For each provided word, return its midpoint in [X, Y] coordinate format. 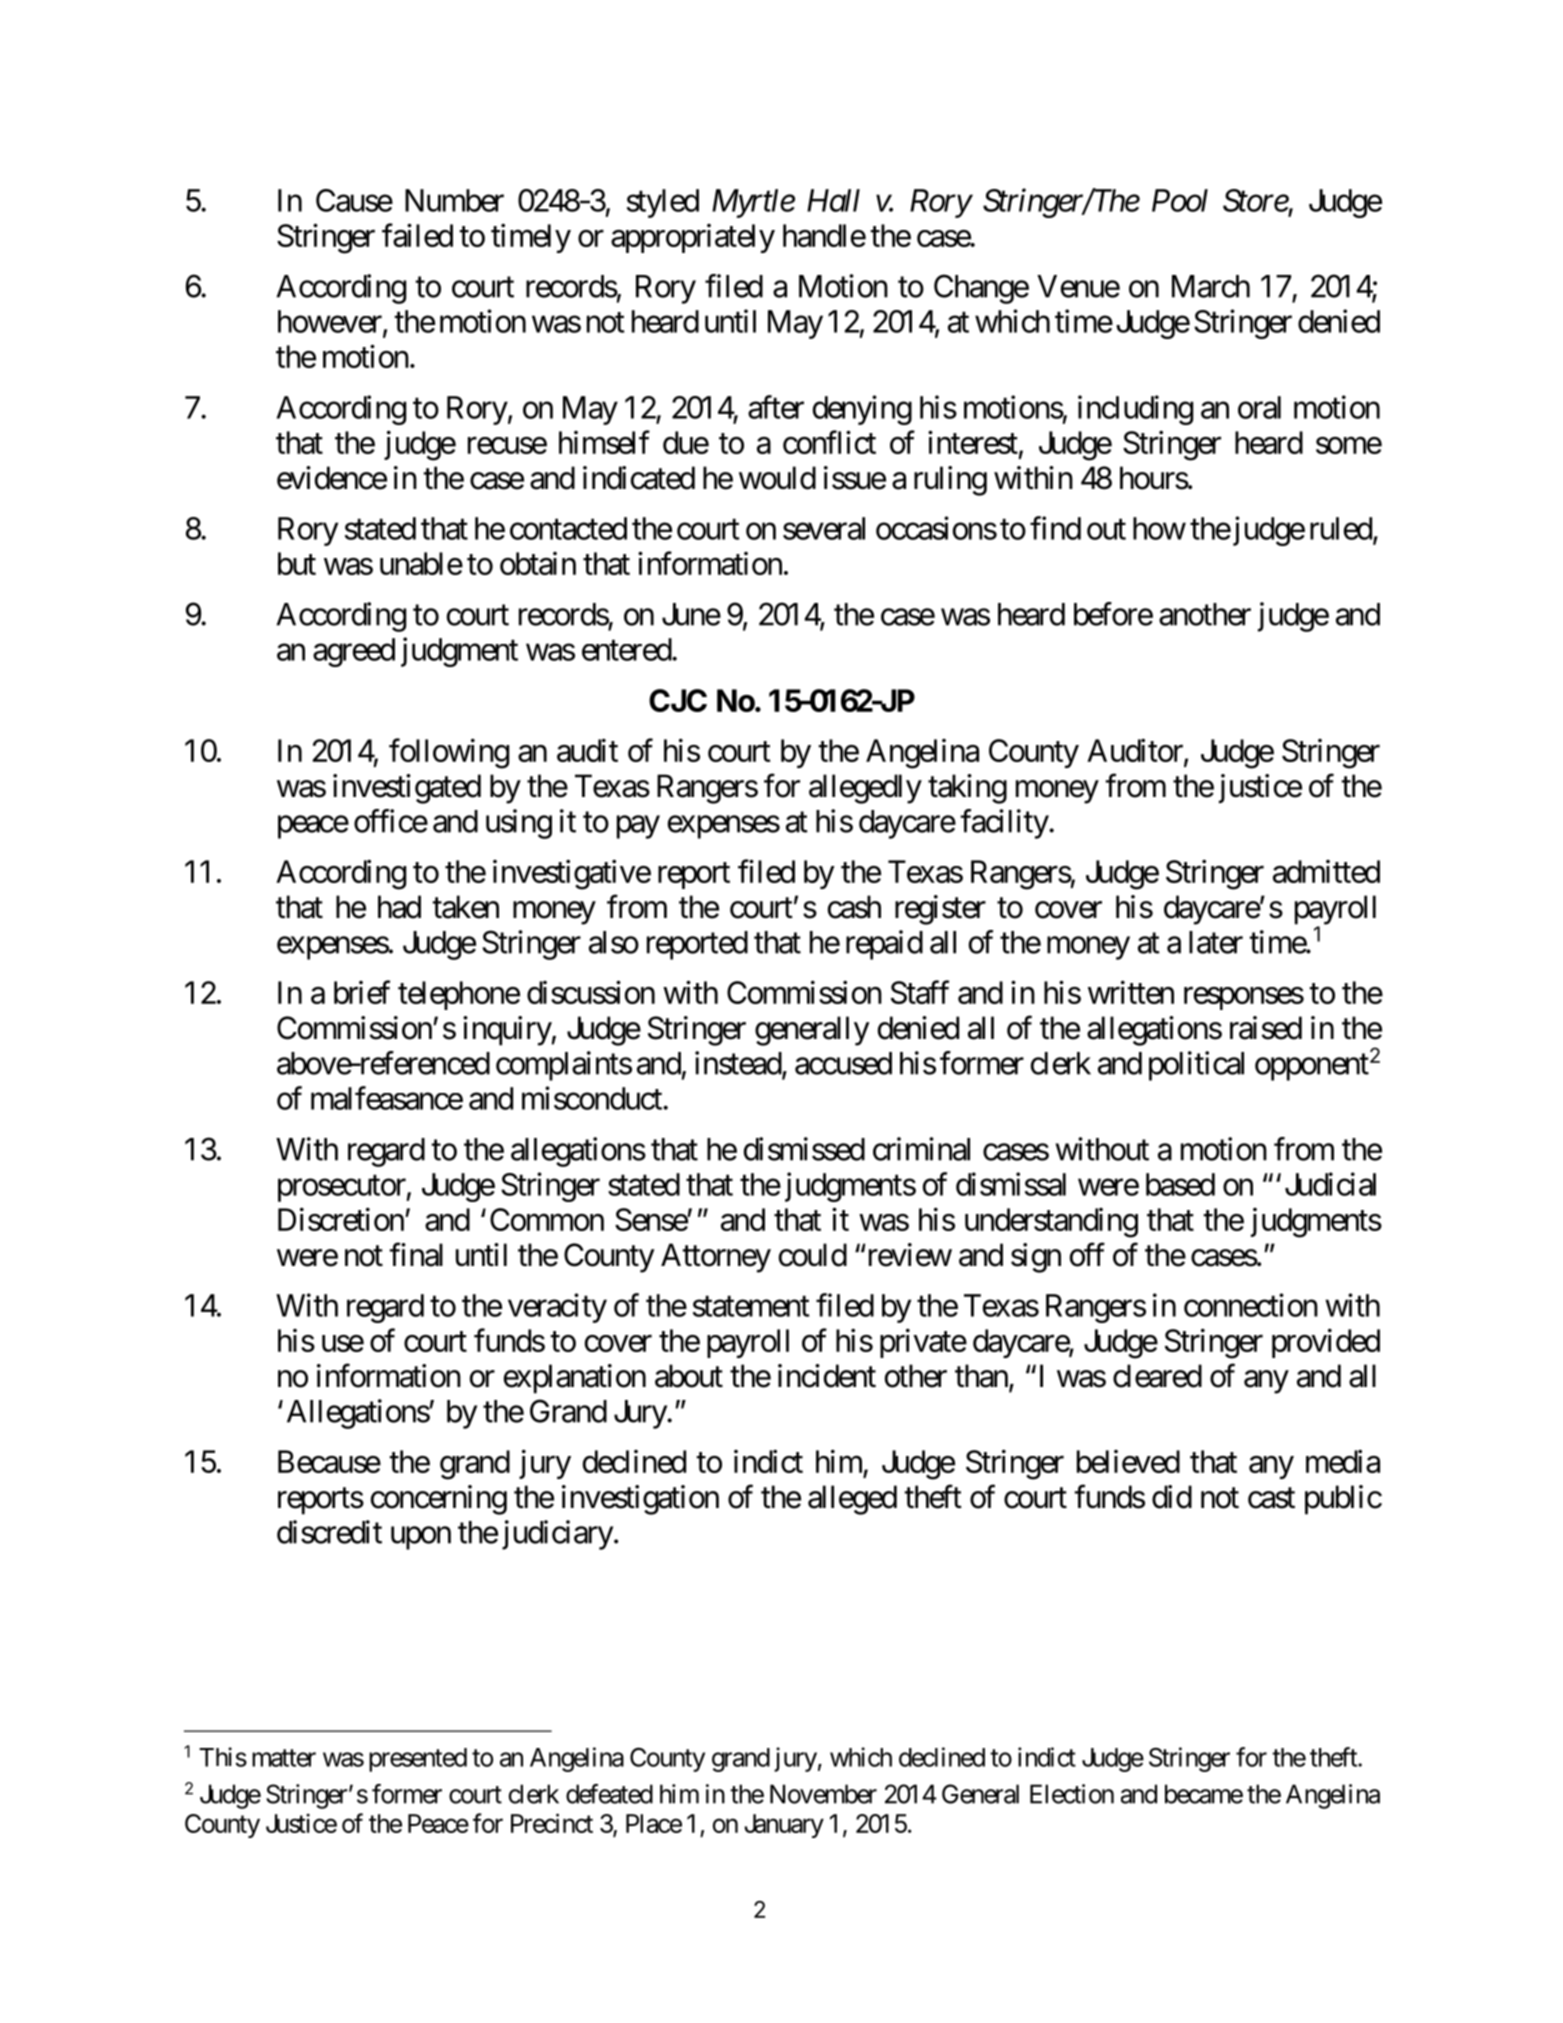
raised [1266, 1028]
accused [843, 1063]
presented [418, 1760]
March [1211, 286]
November [823, 1794]
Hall [833, 200]
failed [417, 235]
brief [362, 992]
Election [1072, 1794]
